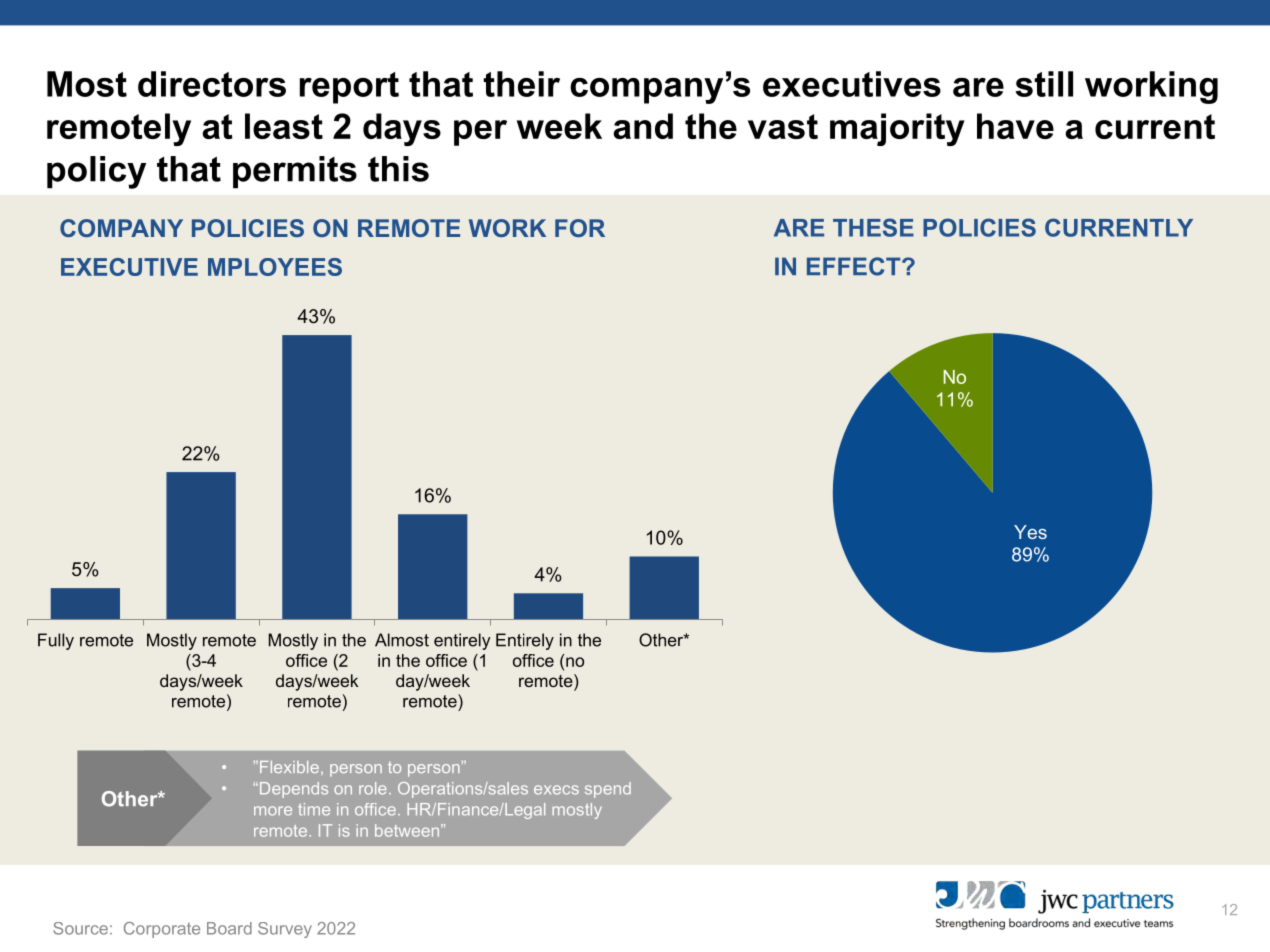 The height and width of the screenshot is (952, 1270). I want to click on EFFECT, so click(855, 266).
